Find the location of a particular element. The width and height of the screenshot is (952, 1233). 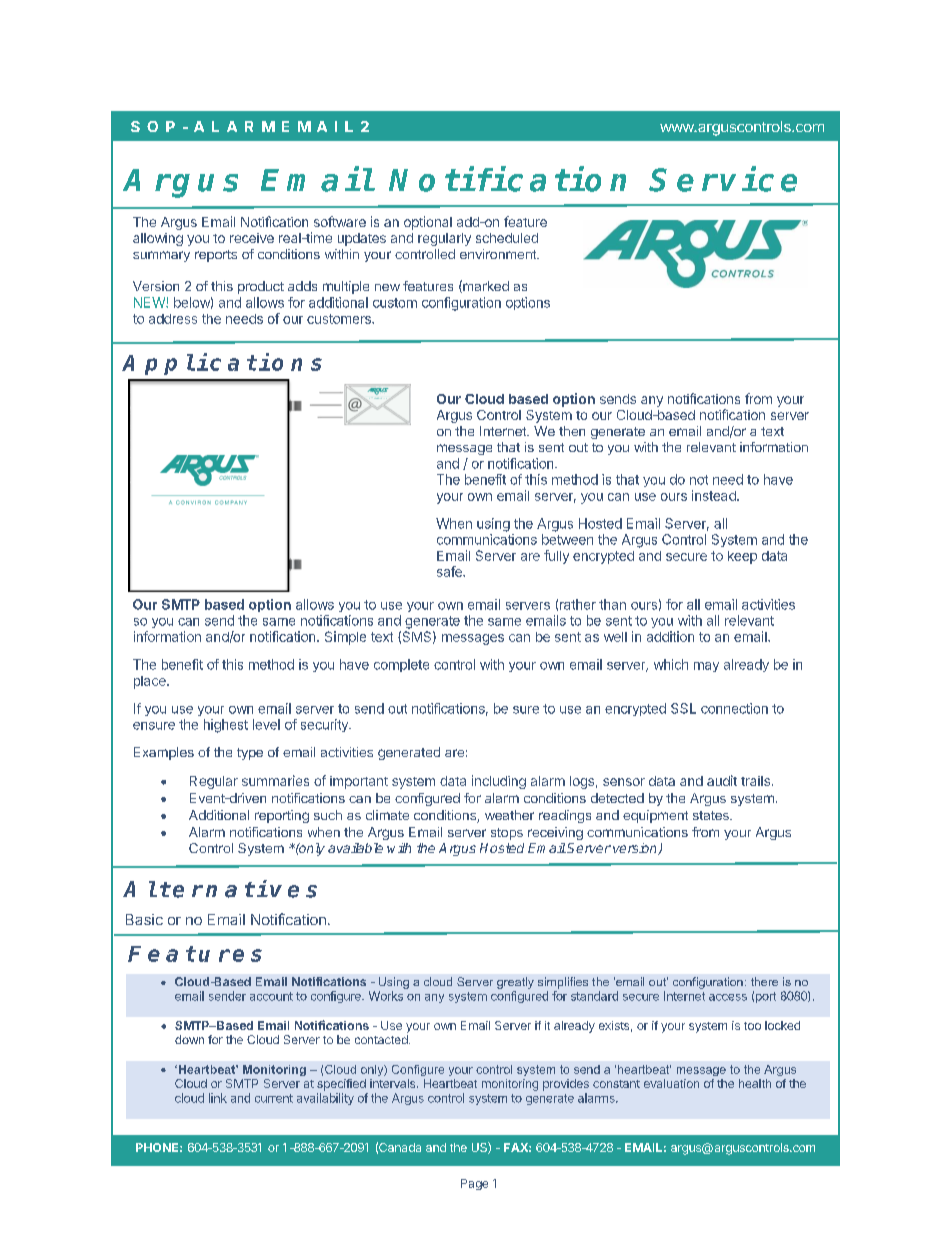

SSL is located at coordinates (683, 708).
